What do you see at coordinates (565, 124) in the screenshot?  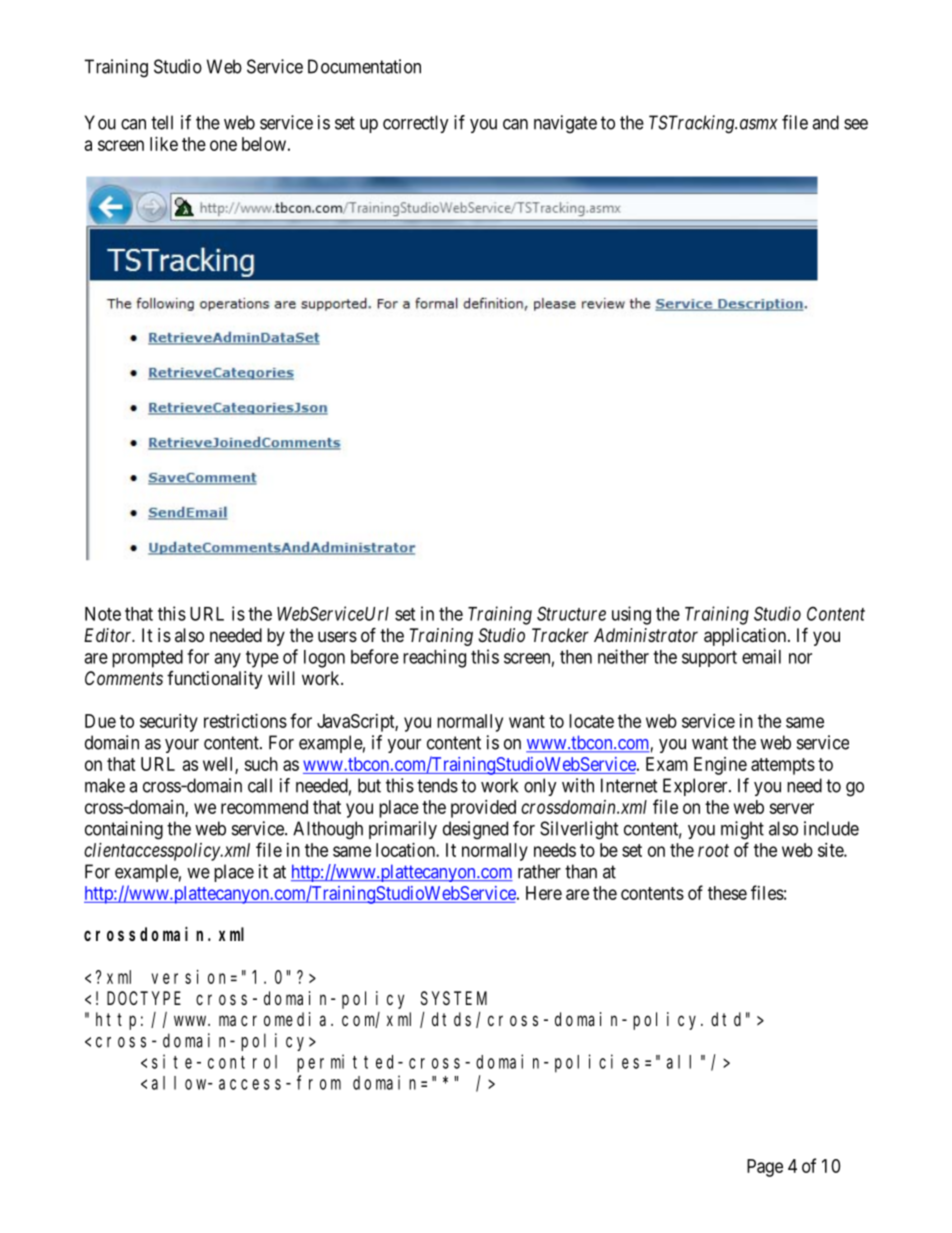 I see `navigate` at bounding box center [565, 124].
